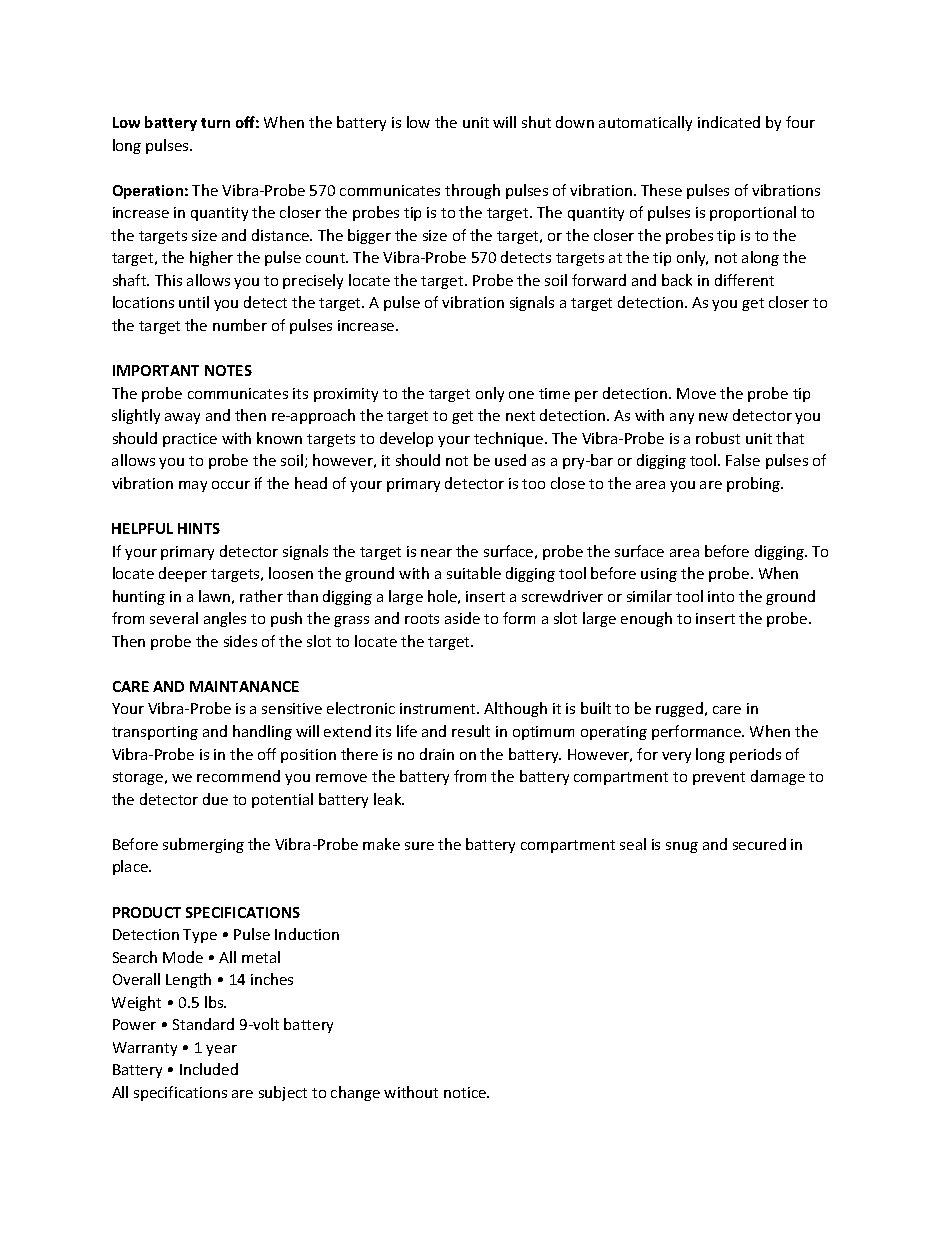 The image size is (952, 1233). Describe the element at coordinates (462, 618) in the screenshot. I see `aside` at that location.
